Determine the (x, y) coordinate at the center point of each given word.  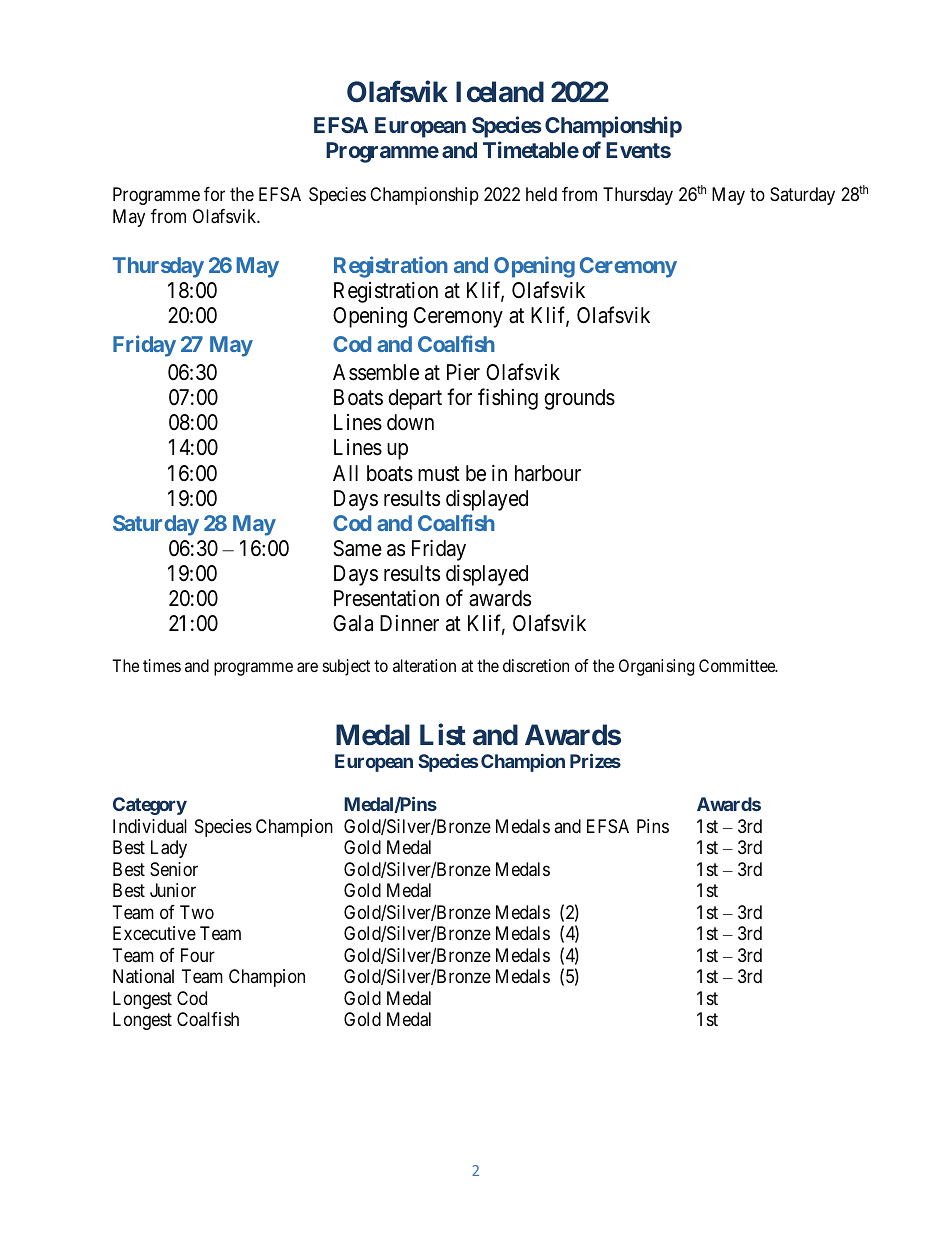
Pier (463, 372)
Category (150, 806)
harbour (548, 473)
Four (198, 955)
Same (357, 548)
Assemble (376, 372)
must (439, 474)
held (541, 194)
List (443, 735)
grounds (579, 399)
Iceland (500, 92)
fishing (508, 399)
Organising (656, 667)
